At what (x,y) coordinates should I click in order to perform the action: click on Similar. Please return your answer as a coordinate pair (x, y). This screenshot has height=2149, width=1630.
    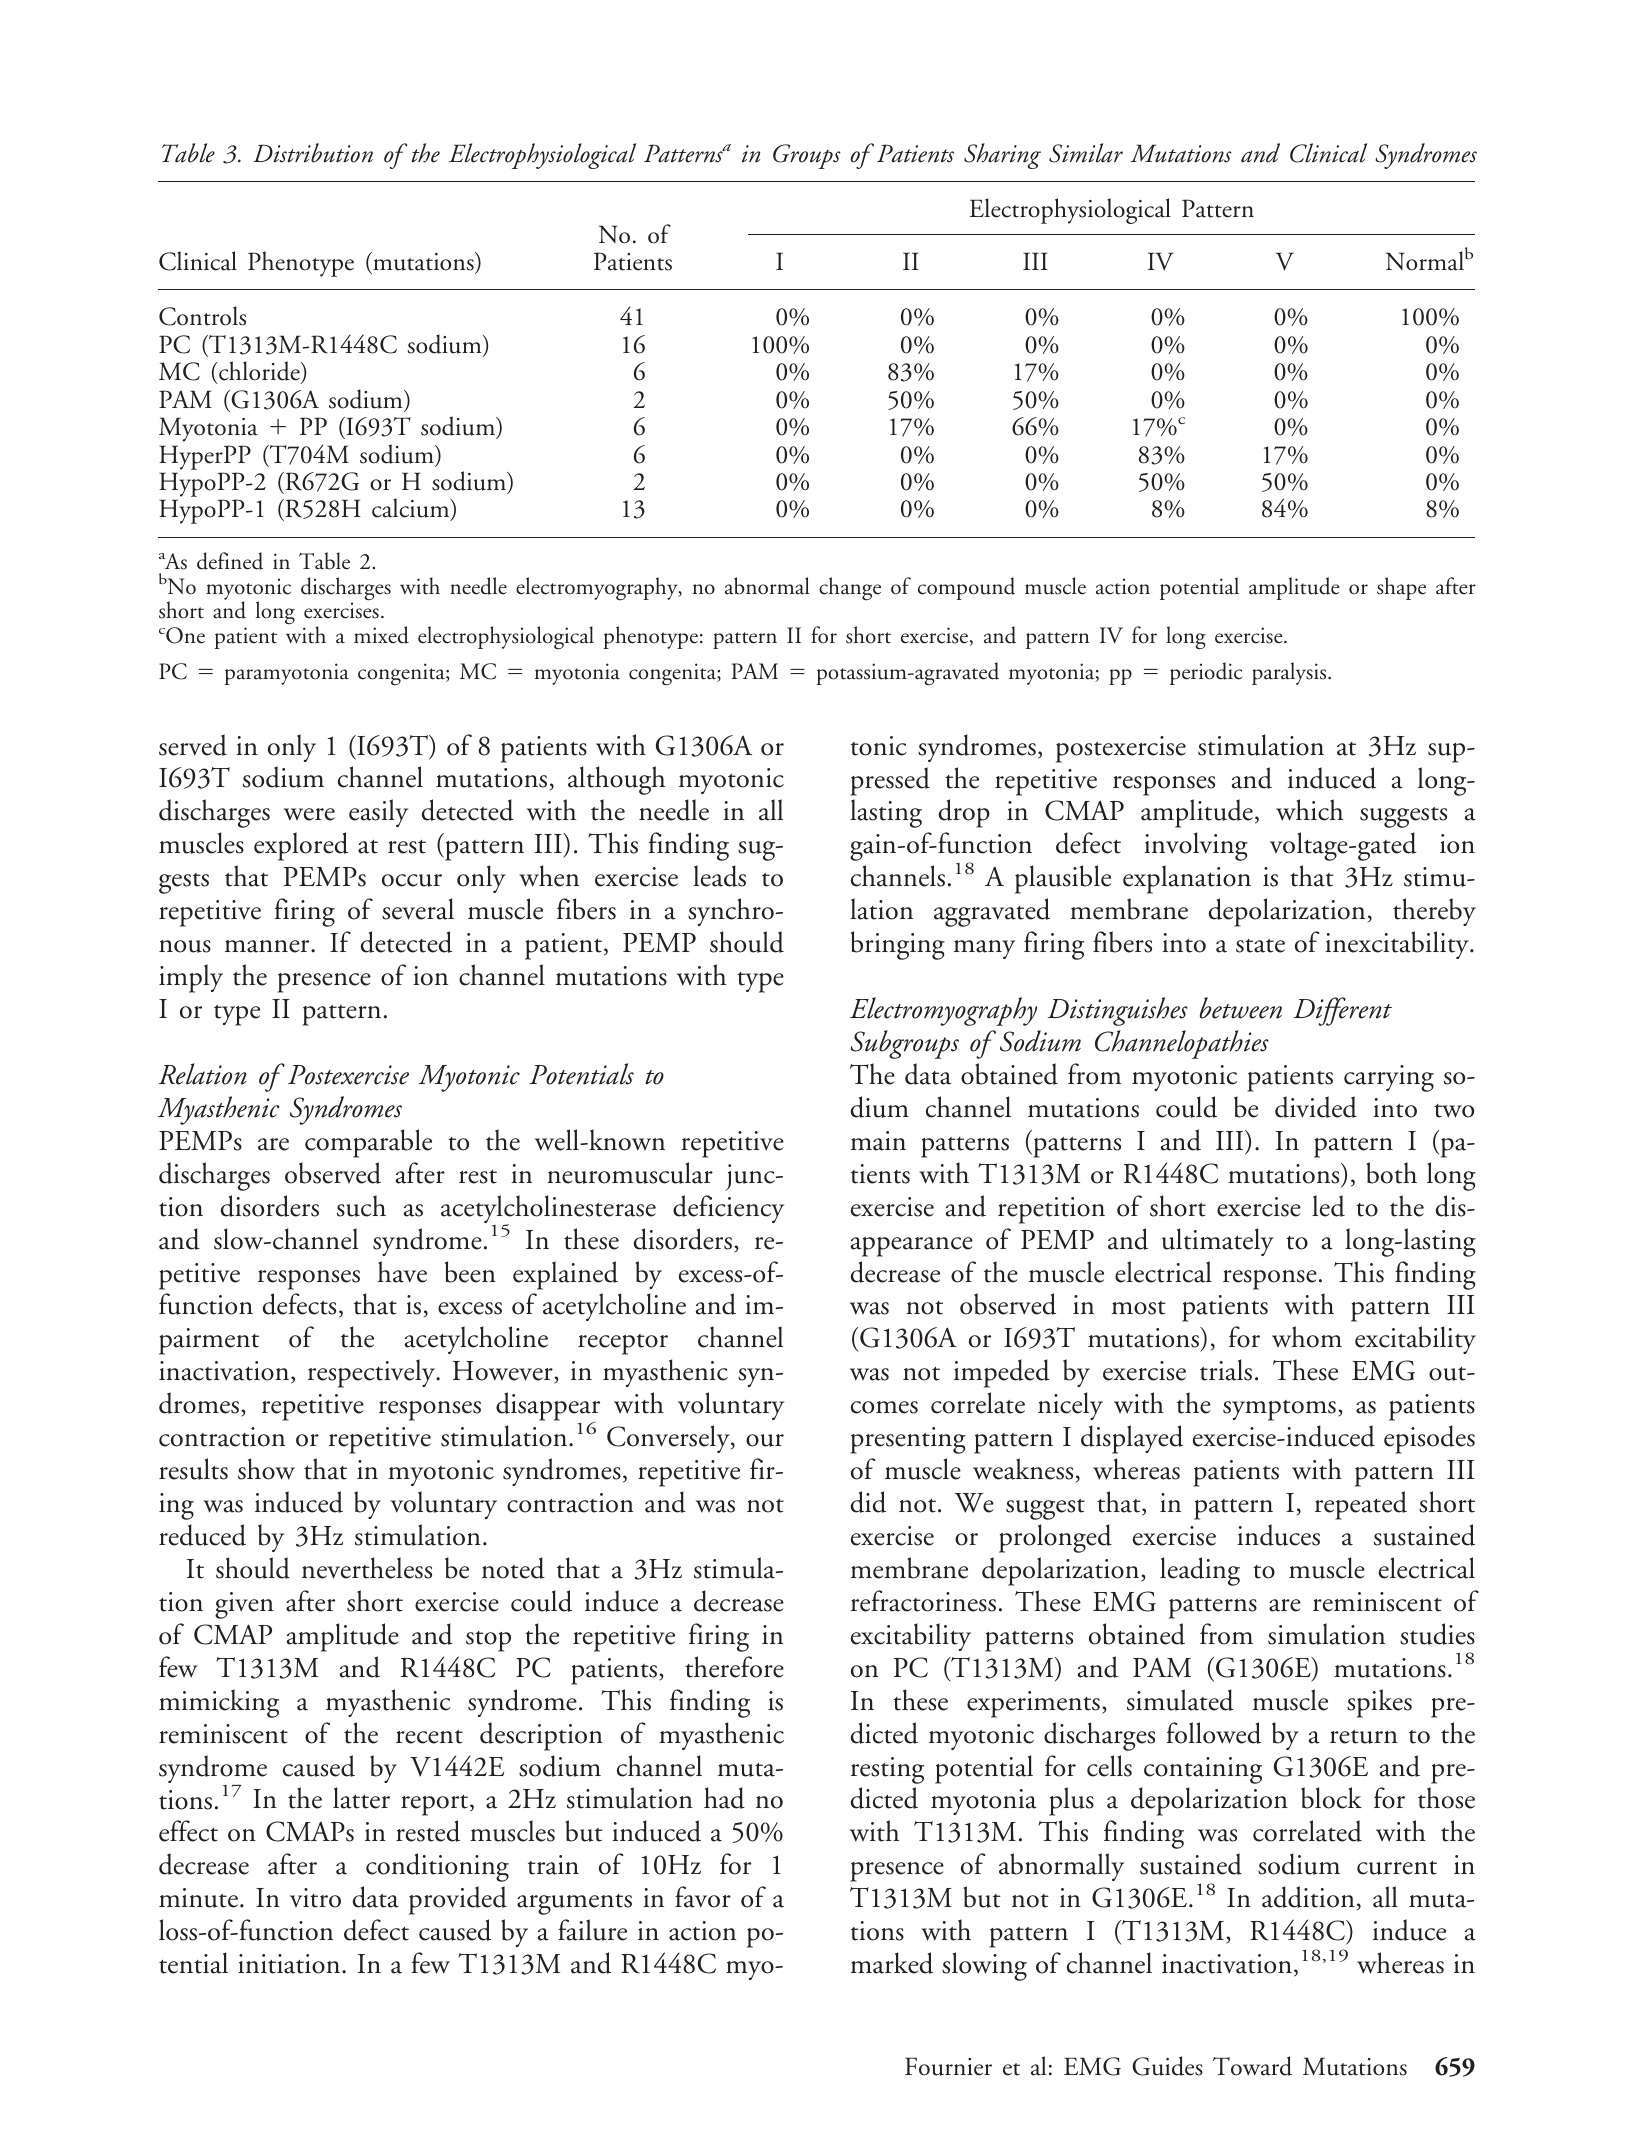
    Looking at the image, I should click on (1086, 153).
